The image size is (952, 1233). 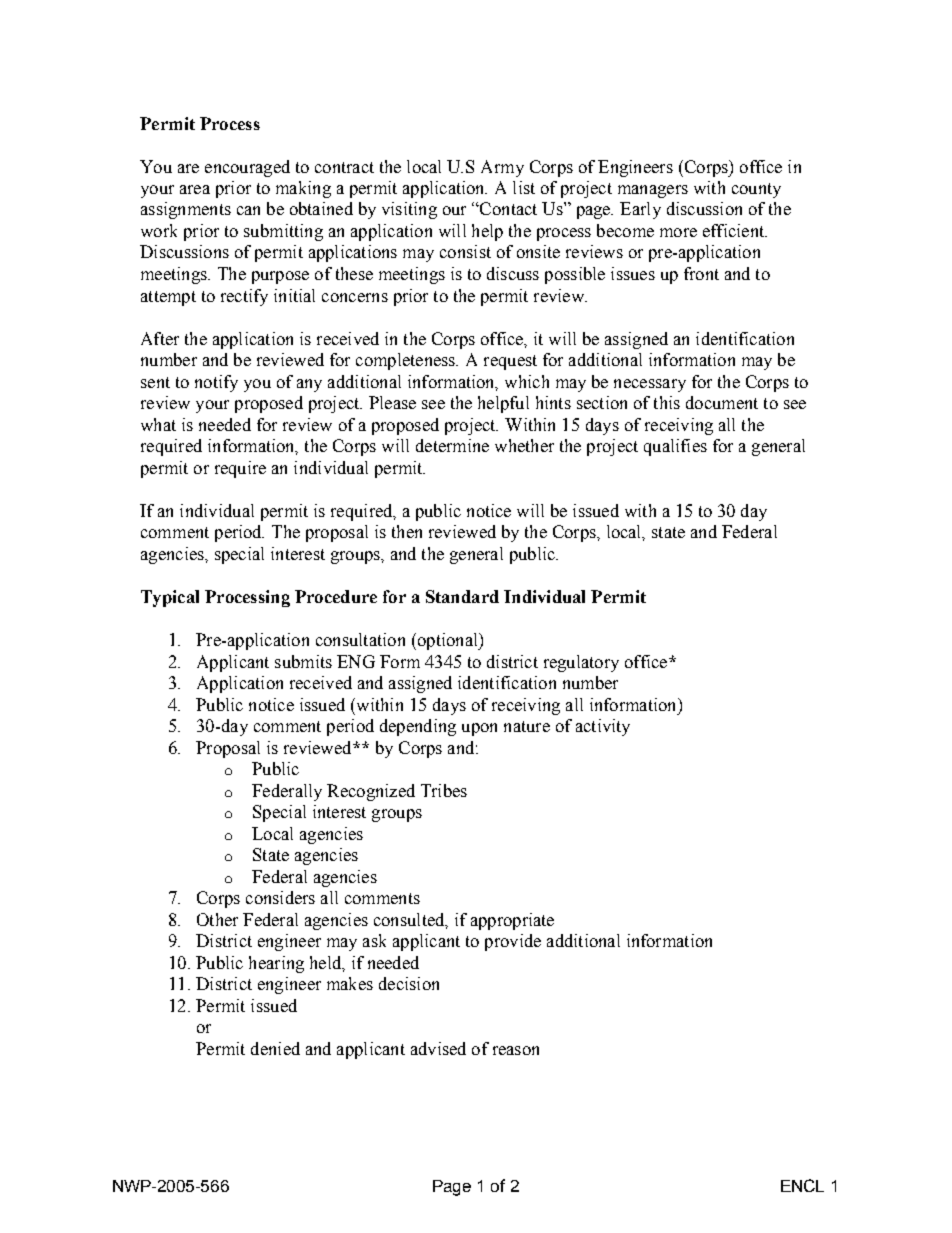 What do you see at coordinates (581, 663) in the screenshot?
I see `regulatory` at bounding box center [581, 663].
